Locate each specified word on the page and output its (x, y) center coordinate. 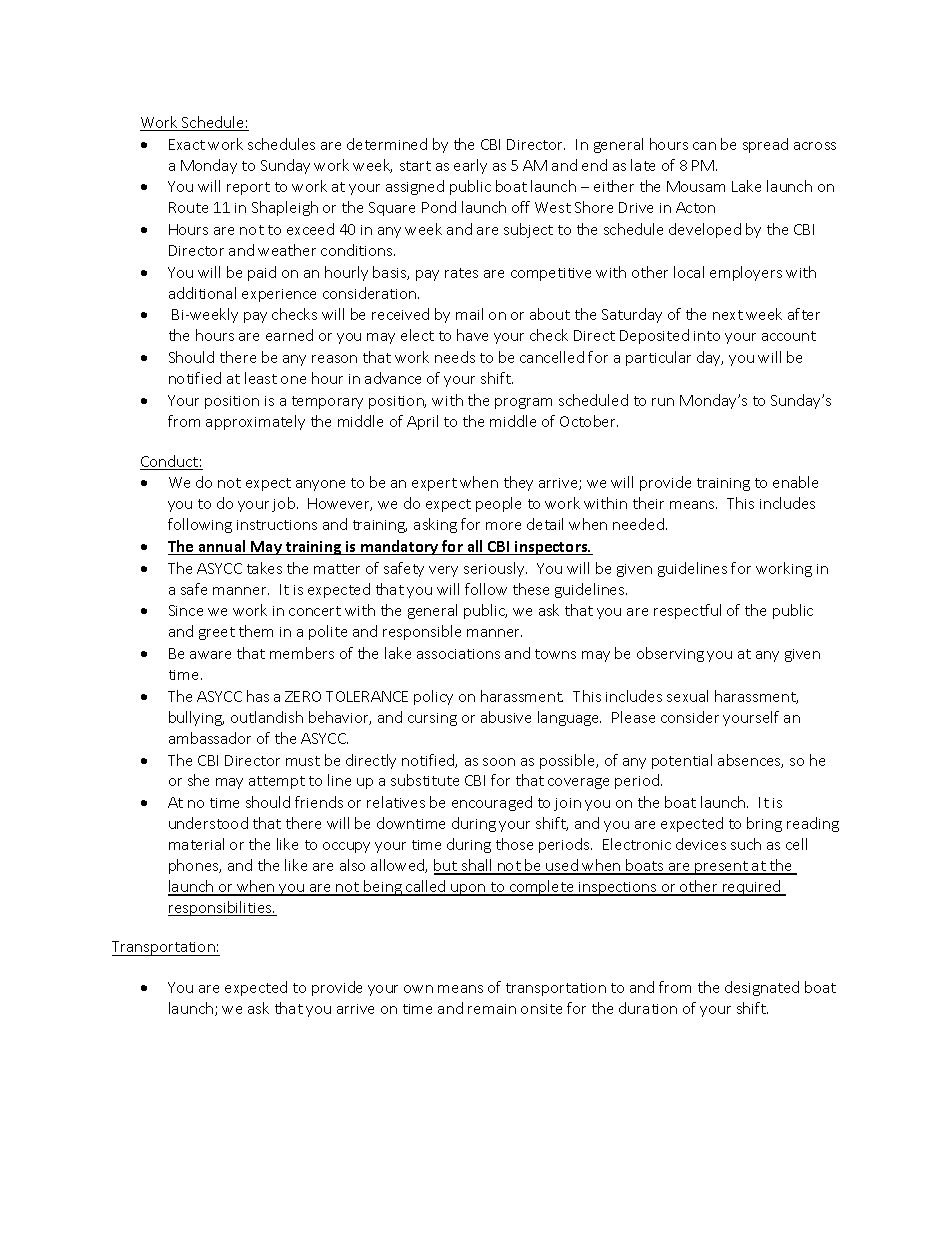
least (261, 378)
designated (762, 988)
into (707, 336)
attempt (277, 782)
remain (492, 1009)
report (248, 188)
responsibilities (221, 908)
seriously (495, 569)
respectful (687, 611)
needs (455, 357)
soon (499, 762)
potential (682, 761)
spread (765, 145)
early (470, 166)
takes (264, 568)
